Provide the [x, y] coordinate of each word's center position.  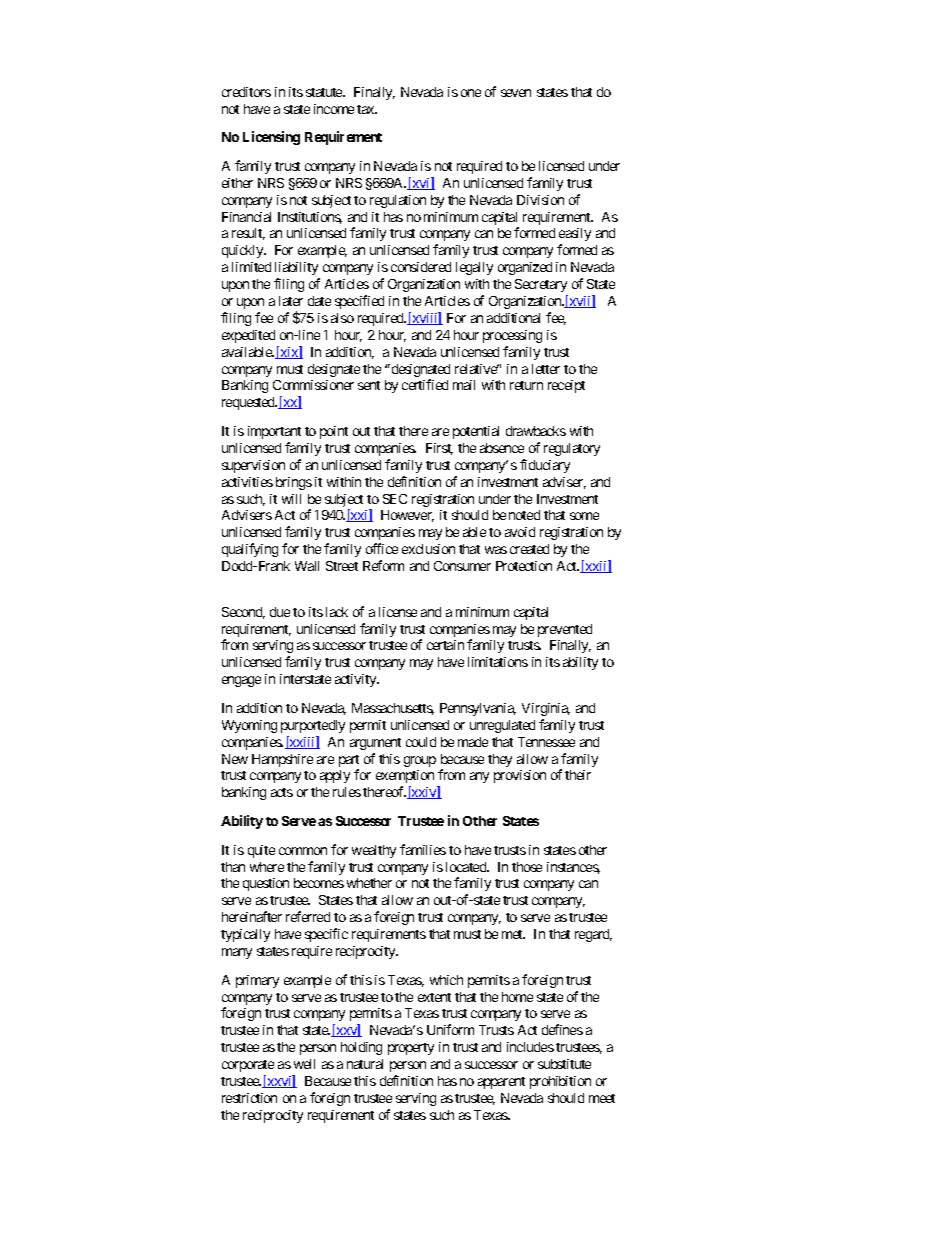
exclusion [428, 549]
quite [261, 851]
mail [464, 385]
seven [516, 93]
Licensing [271, 138]
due [280, 612]
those [527, 867]
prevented [565, 630]
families [423, 849]
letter [546, 369]
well [304, 1064]
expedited [248, 336]
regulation [398, 201]
